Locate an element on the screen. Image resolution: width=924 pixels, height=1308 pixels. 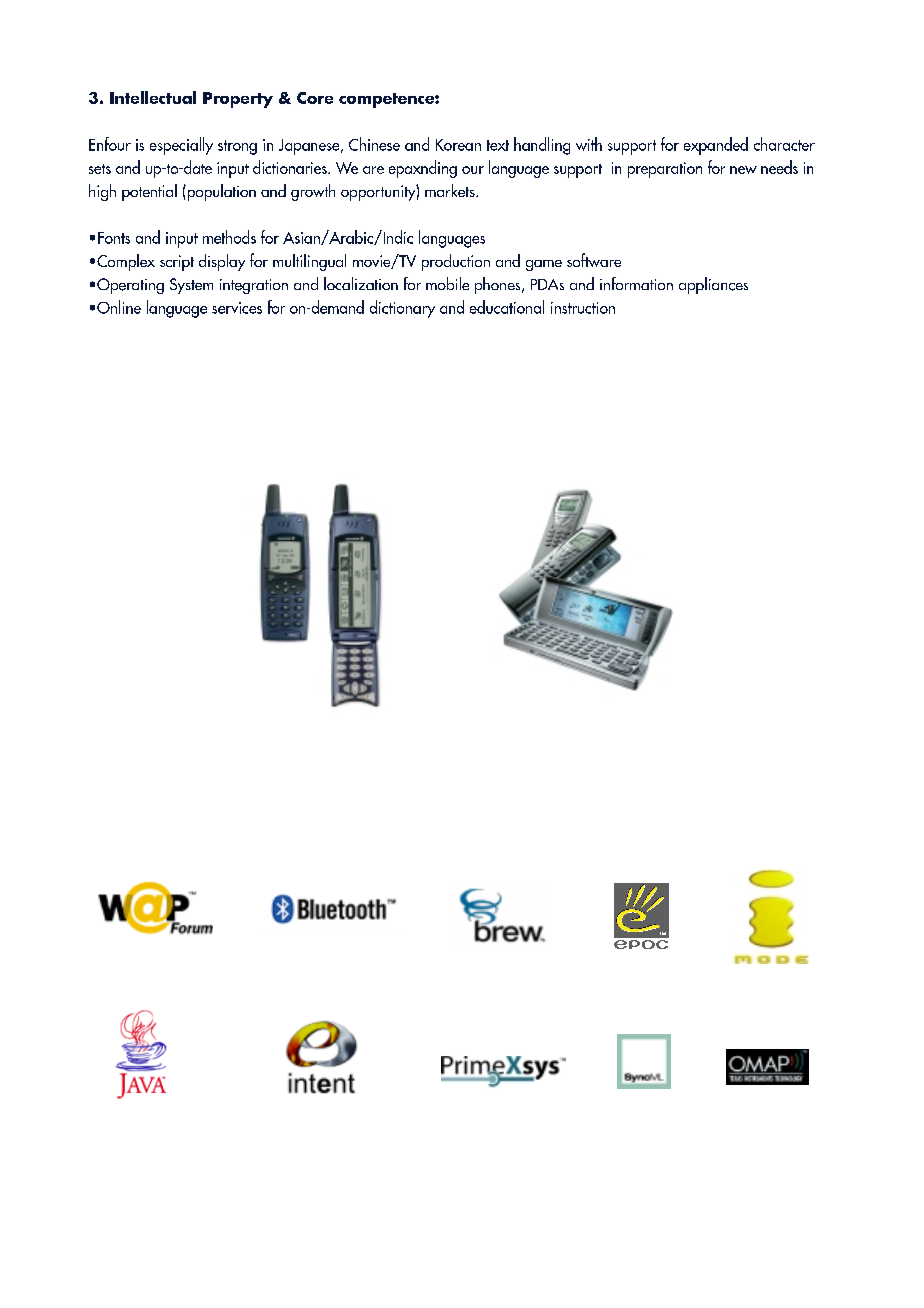
dictionary is located at coordinates (402, 309).
